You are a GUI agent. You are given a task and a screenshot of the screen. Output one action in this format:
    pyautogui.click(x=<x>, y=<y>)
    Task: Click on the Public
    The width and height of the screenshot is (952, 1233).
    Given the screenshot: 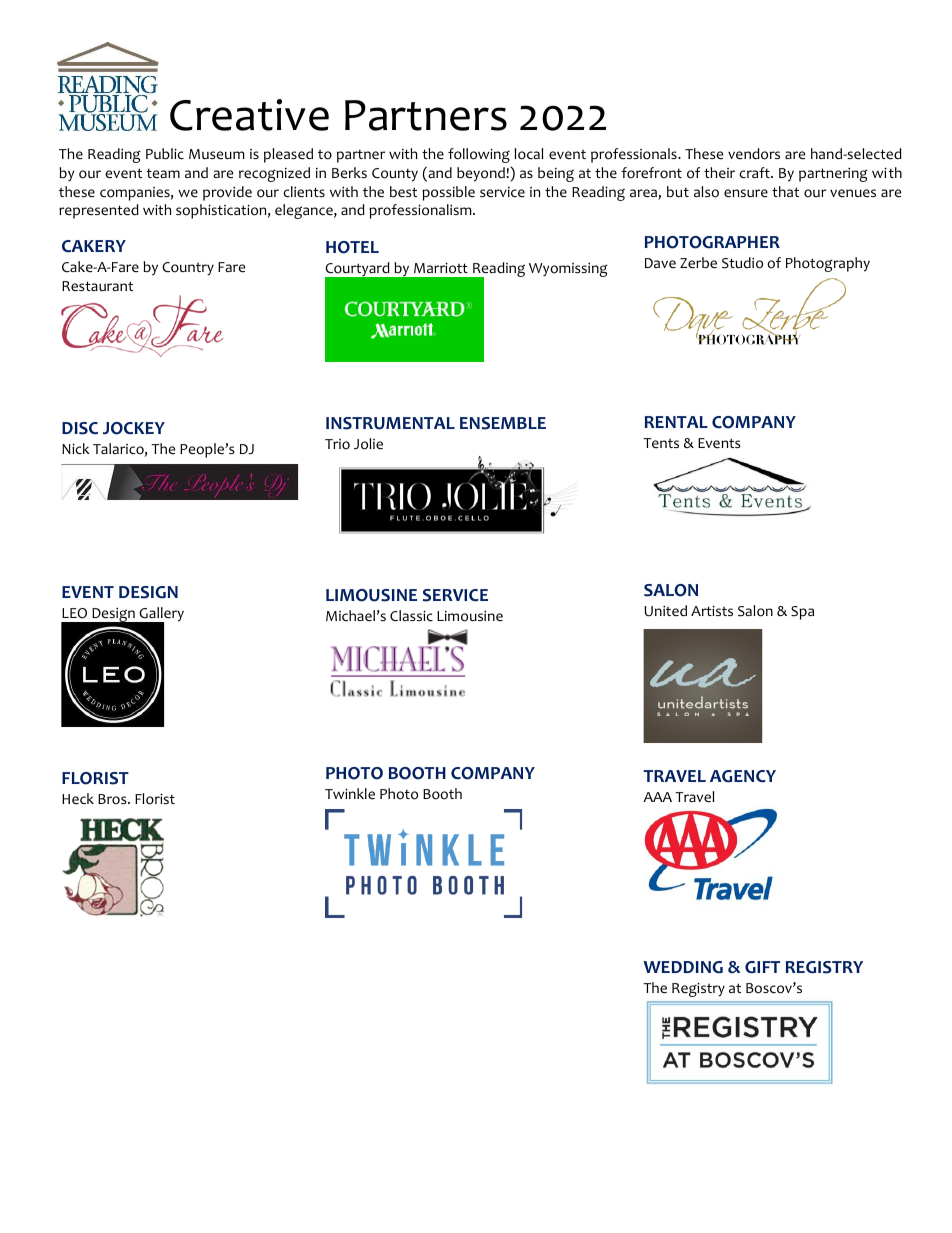 What is the action you would take?
    pyautogui.click(x=165, y=154)
